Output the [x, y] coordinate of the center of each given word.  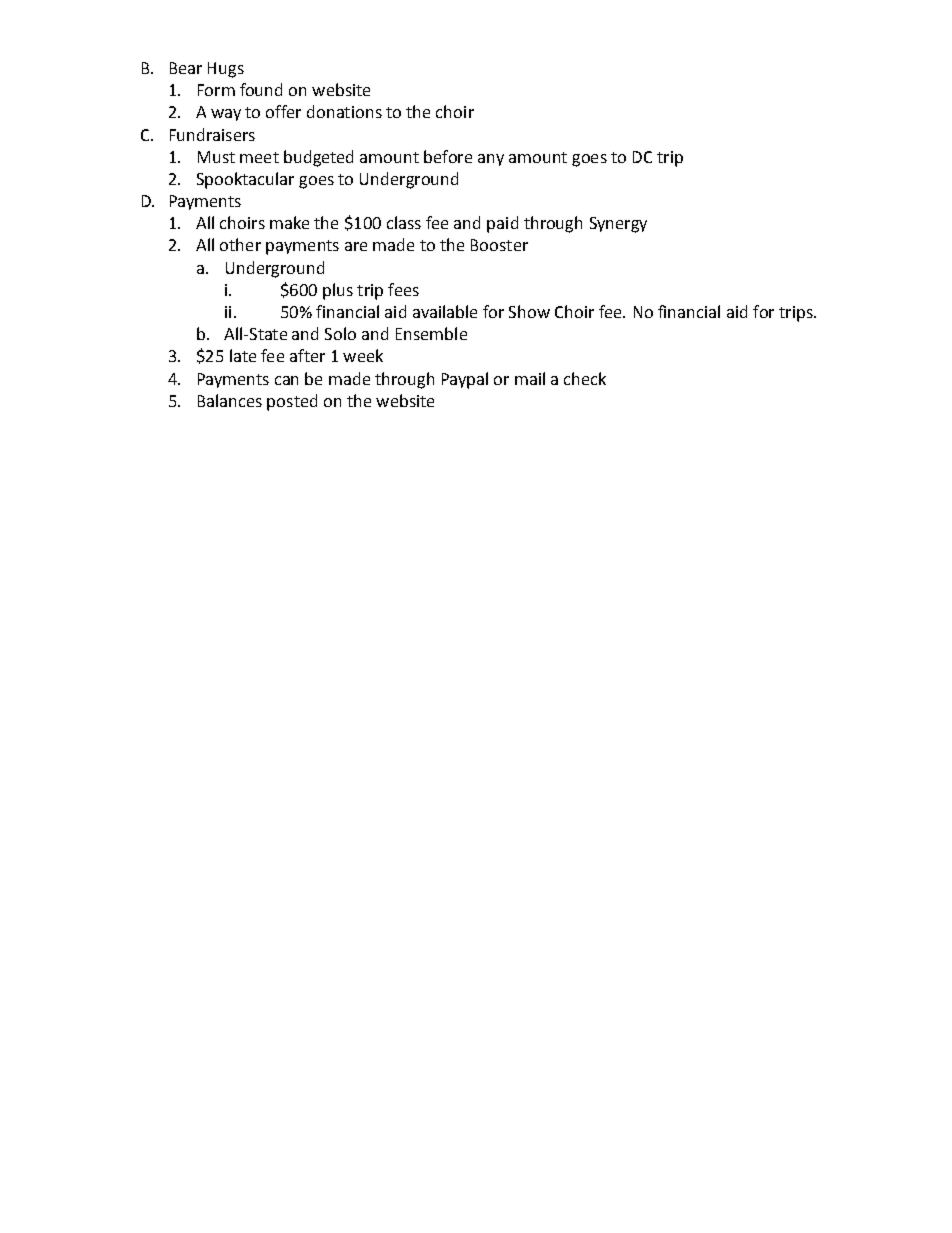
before [448, 156]
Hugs [226, 70]
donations [344, 111]
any [491, 160]
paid [502, 224]
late [243, 355]
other [240, 244]
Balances [230, 400]
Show [529, 311]
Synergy [618, 225]
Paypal [465, 380]
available [445, 311]
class [404, 222]
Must [216, 157]
